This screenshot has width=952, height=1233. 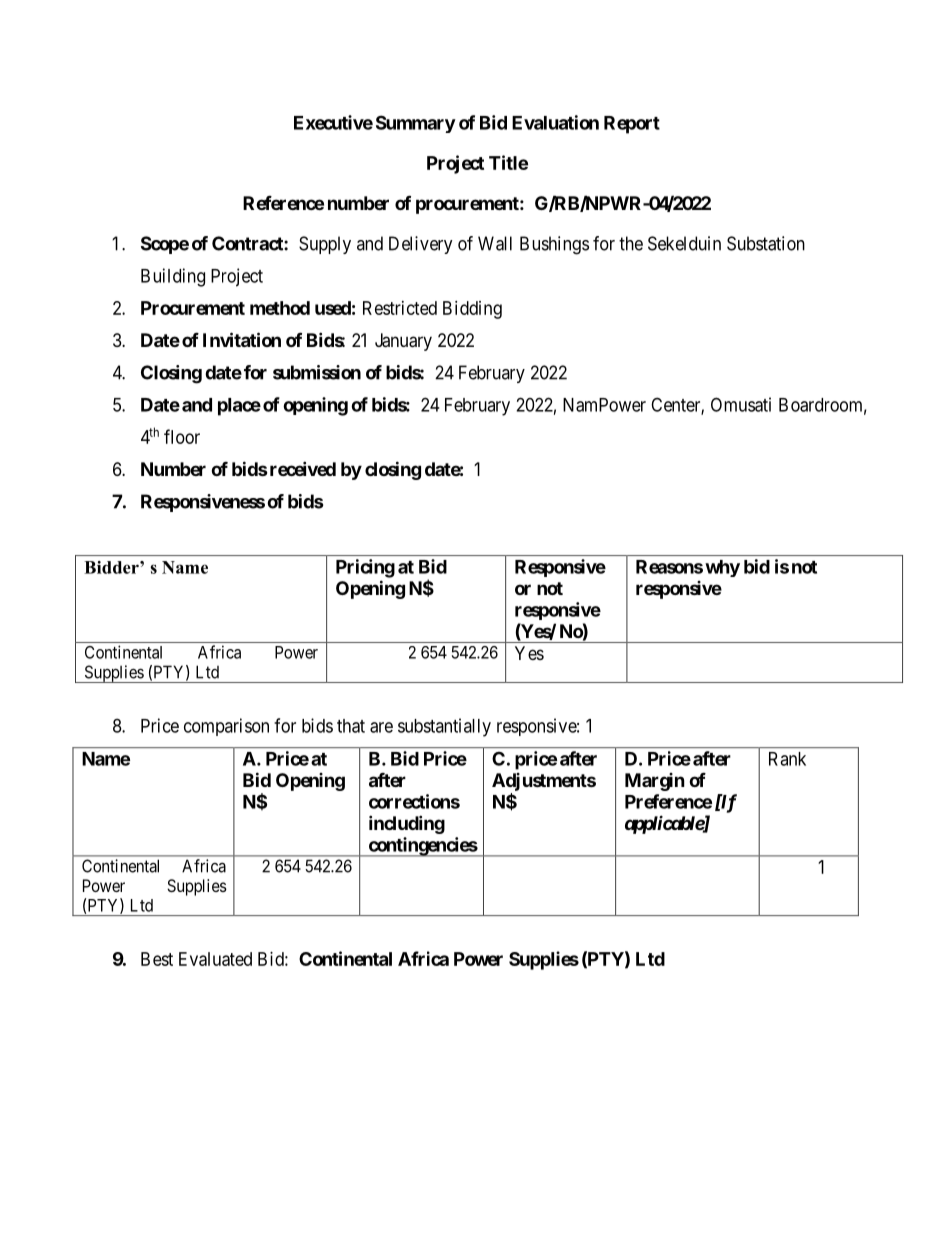 I want to click on Evaluated, so click(x=215, y=959).
